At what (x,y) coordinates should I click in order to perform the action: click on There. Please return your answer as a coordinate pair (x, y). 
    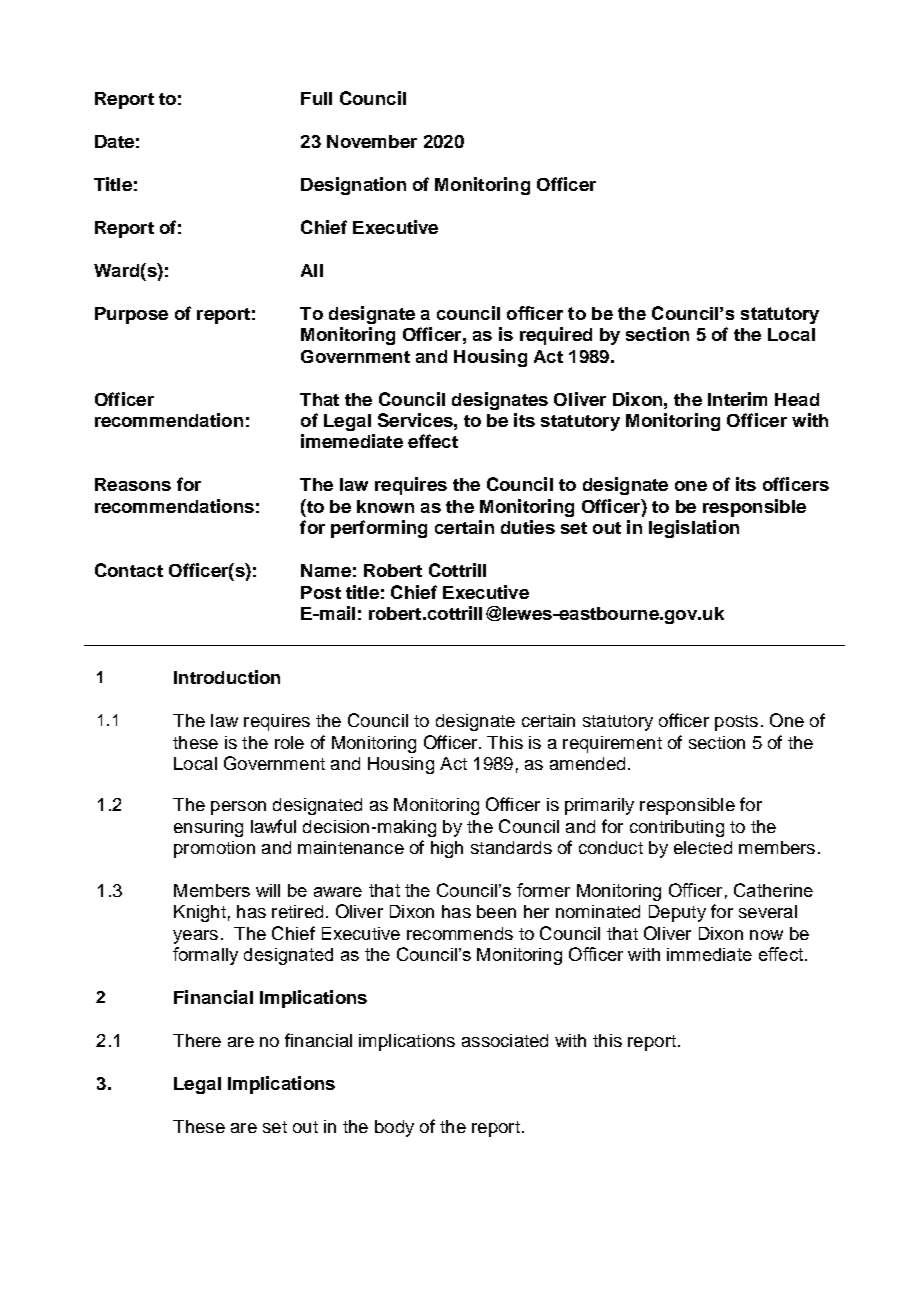
    Looking at the image, I should click on (197, 1040).
